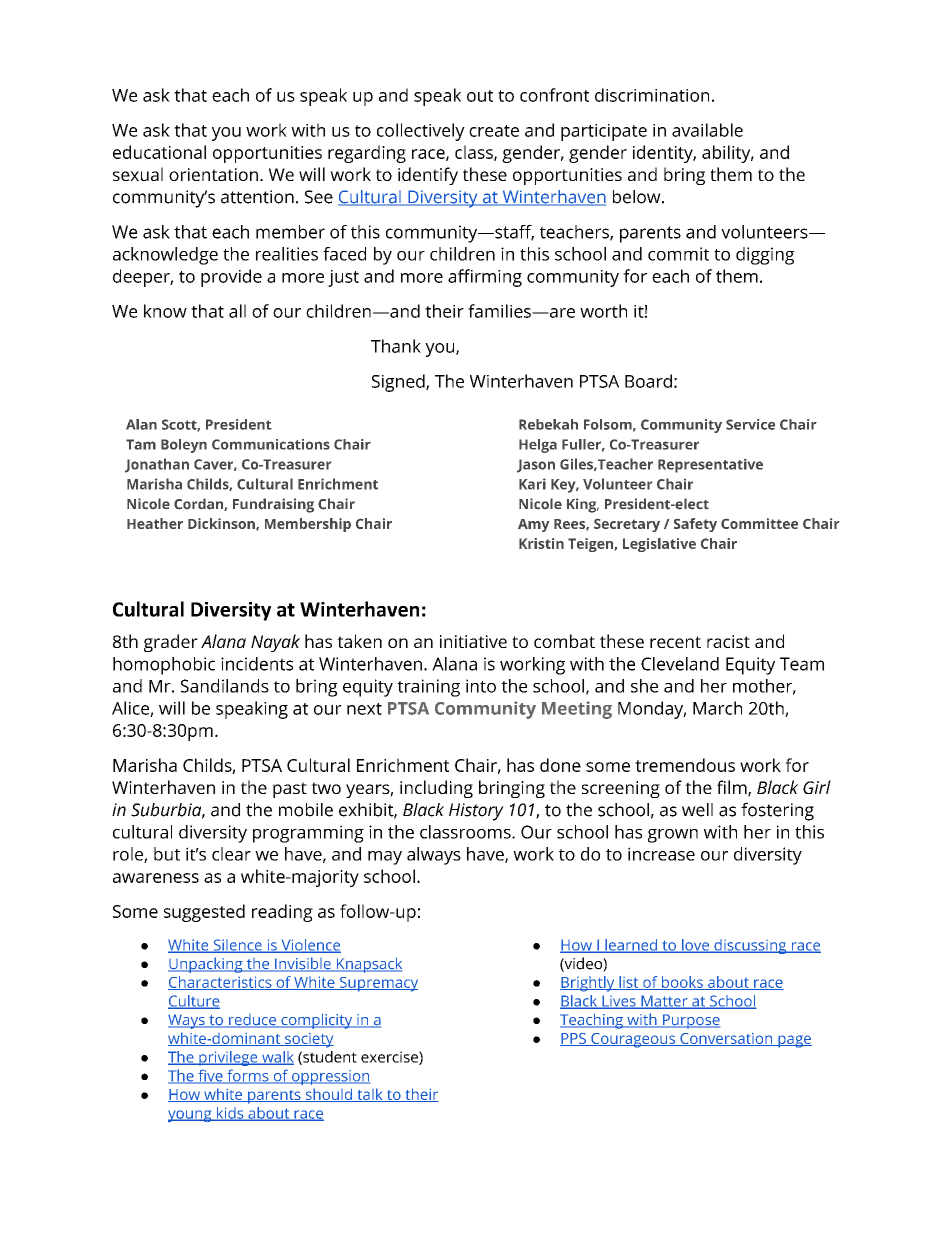 This page has width=952, height=1233. Describe the element at coordinates (473, 641) in the page. I see `initiative` at that location.
